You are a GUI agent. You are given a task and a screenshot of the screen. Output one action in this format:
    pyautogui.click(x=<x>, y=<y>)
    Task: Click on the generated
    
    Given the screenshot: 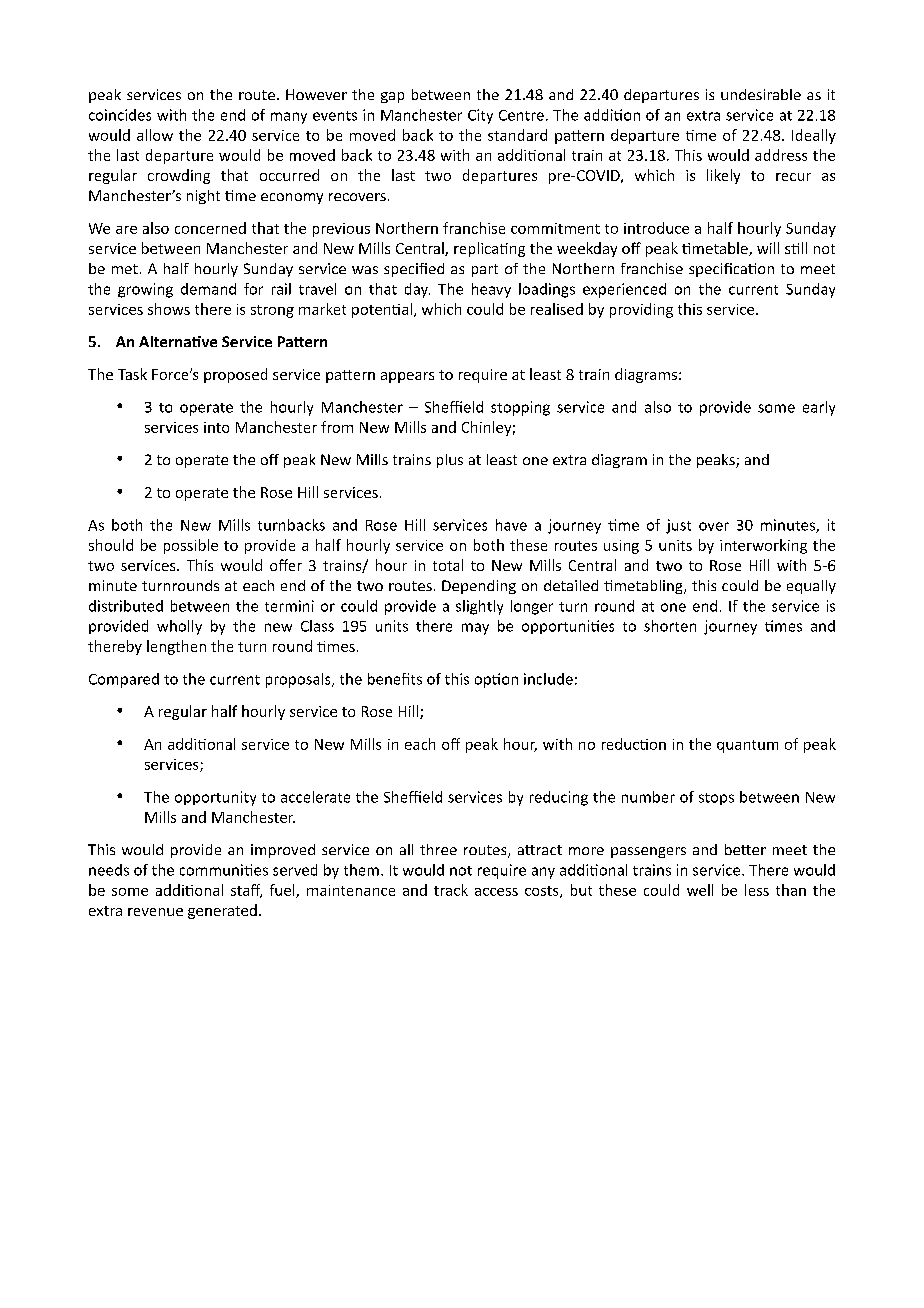 What is the action you would take?
    pyautogui.click(x=222, y=911)
